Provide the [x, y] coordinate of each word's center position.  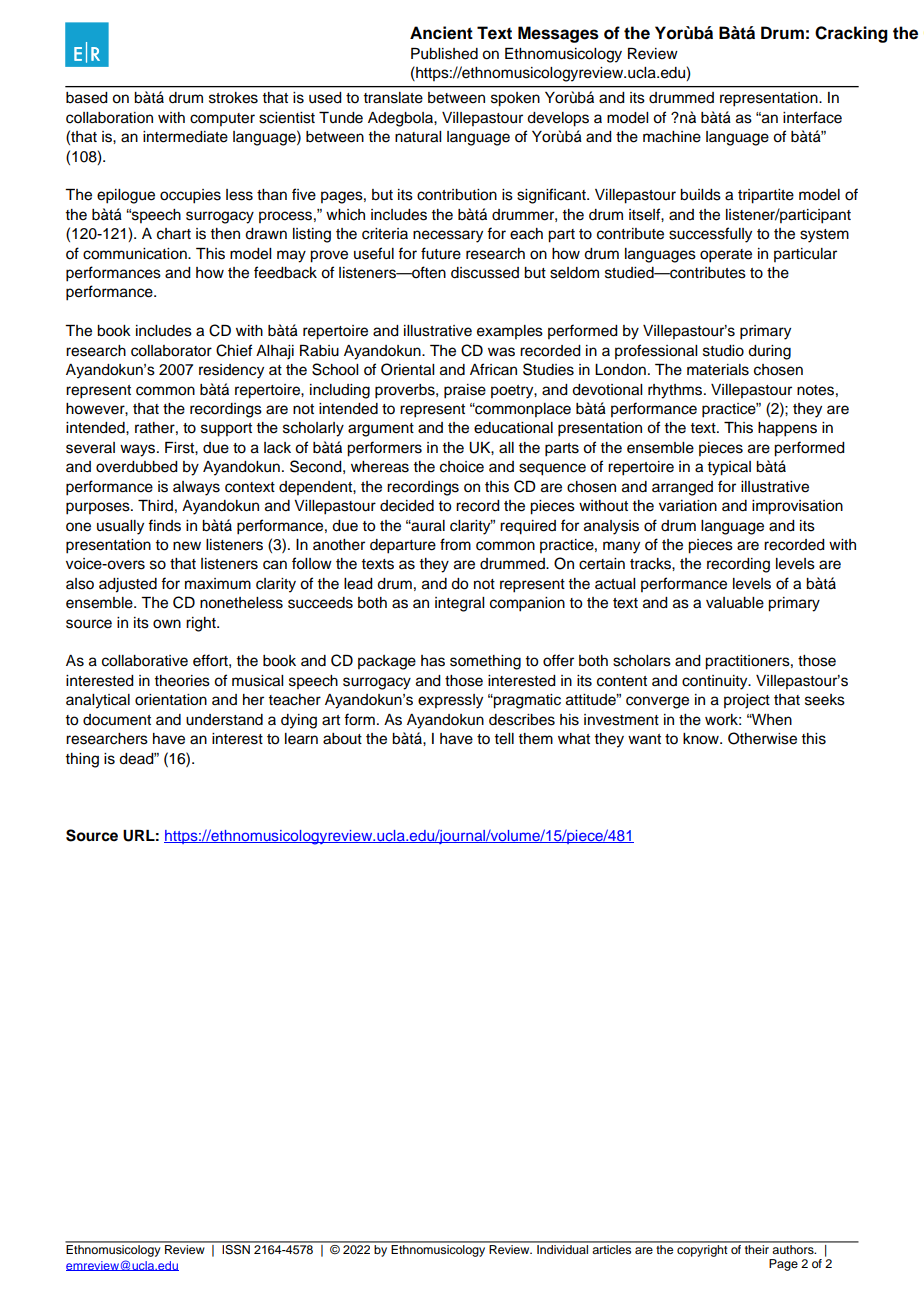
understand [224, 720]
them [535, 739]
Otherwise [762, 738]
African [493, 369]
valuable [735, 603]
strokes [233, 98]
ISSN [236, 1248]
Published [444, 54]
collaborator [171, 351]
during [769, 352]
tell [504, 739]
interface [812, 117]
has [433, 661]
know [702, 739]
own [167, 624]
